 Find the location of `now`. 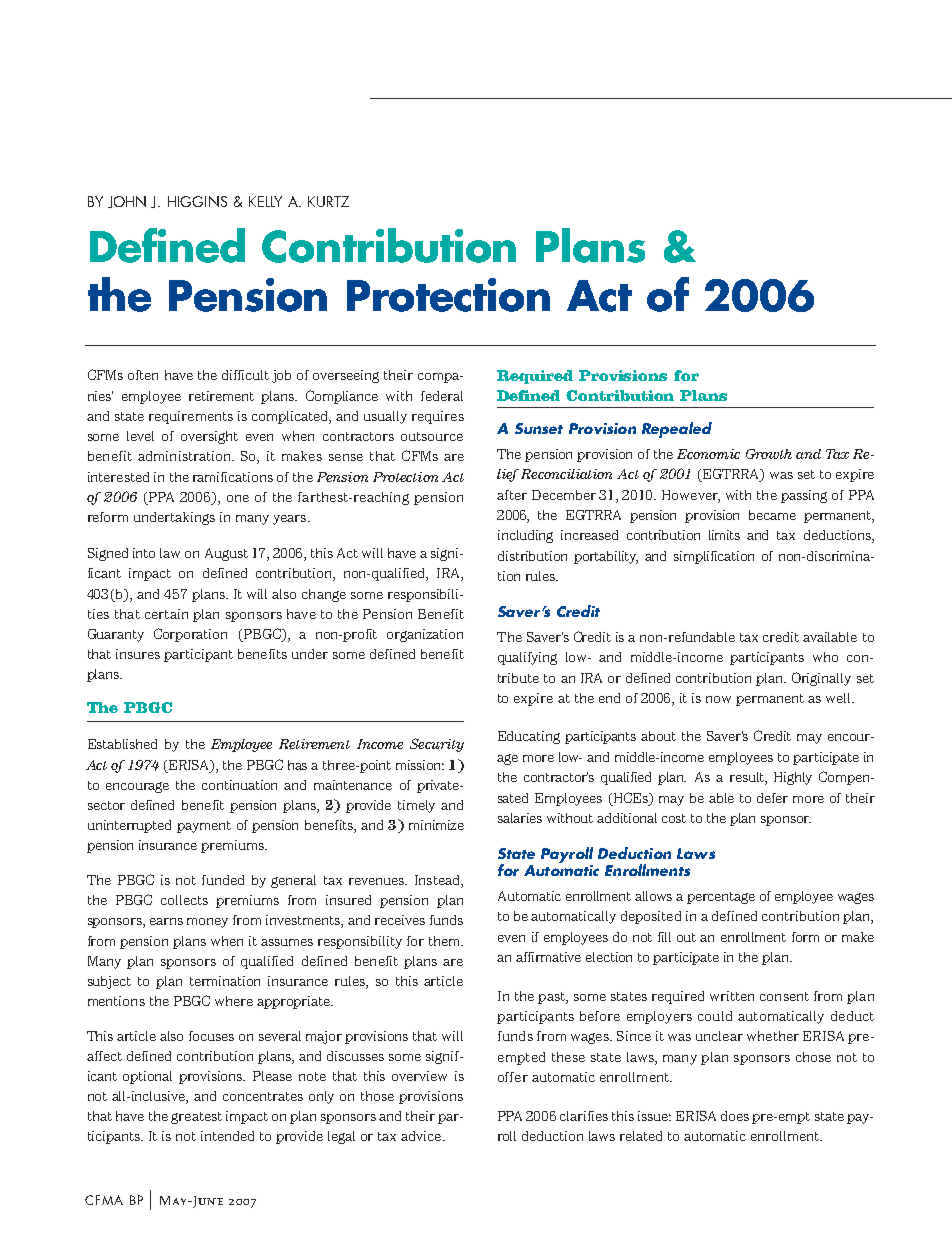

now is located at coordinates (718, 699).
